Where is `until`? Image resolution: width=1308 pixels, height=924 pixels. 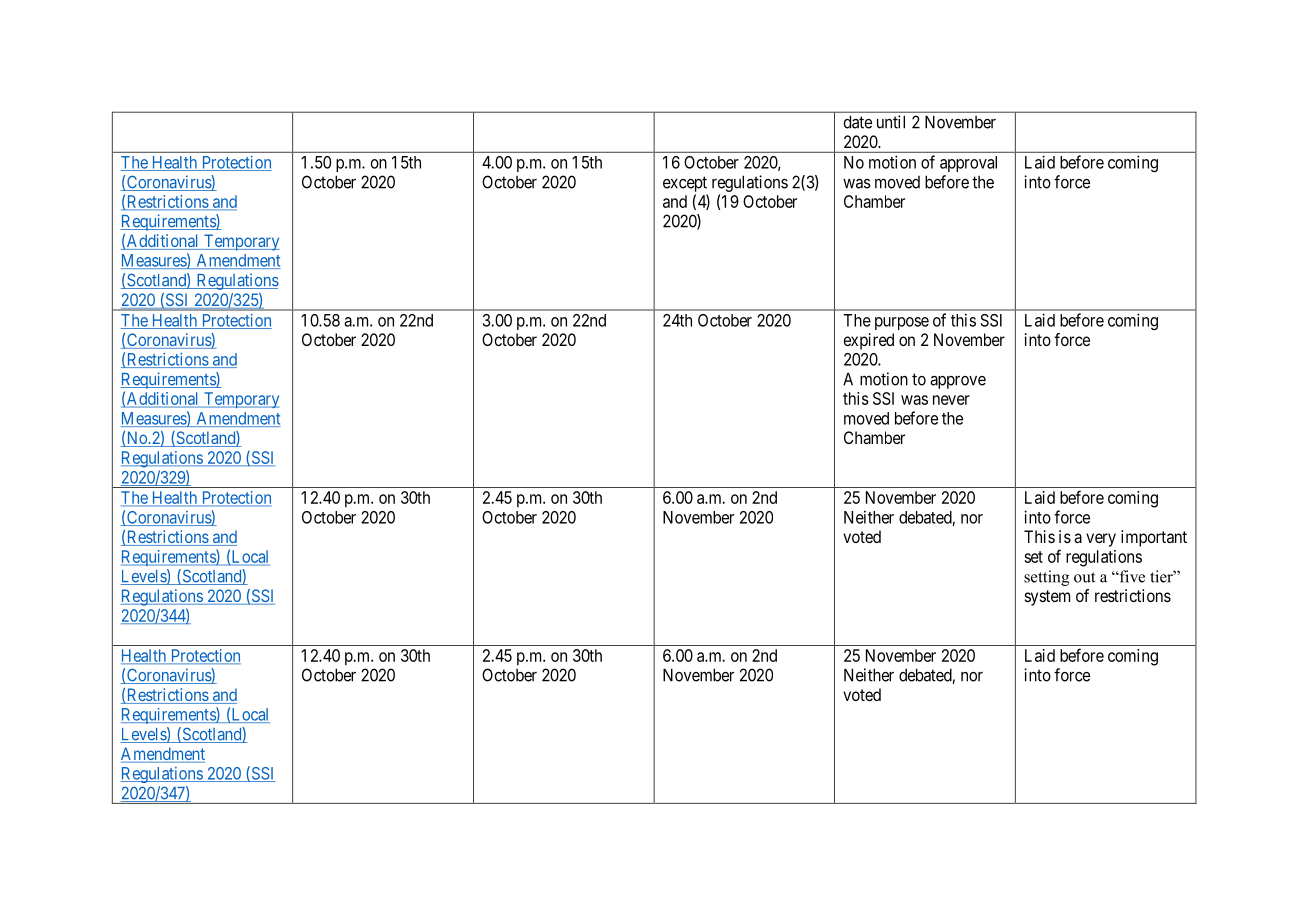
until is located at coordinates (891, 122).
